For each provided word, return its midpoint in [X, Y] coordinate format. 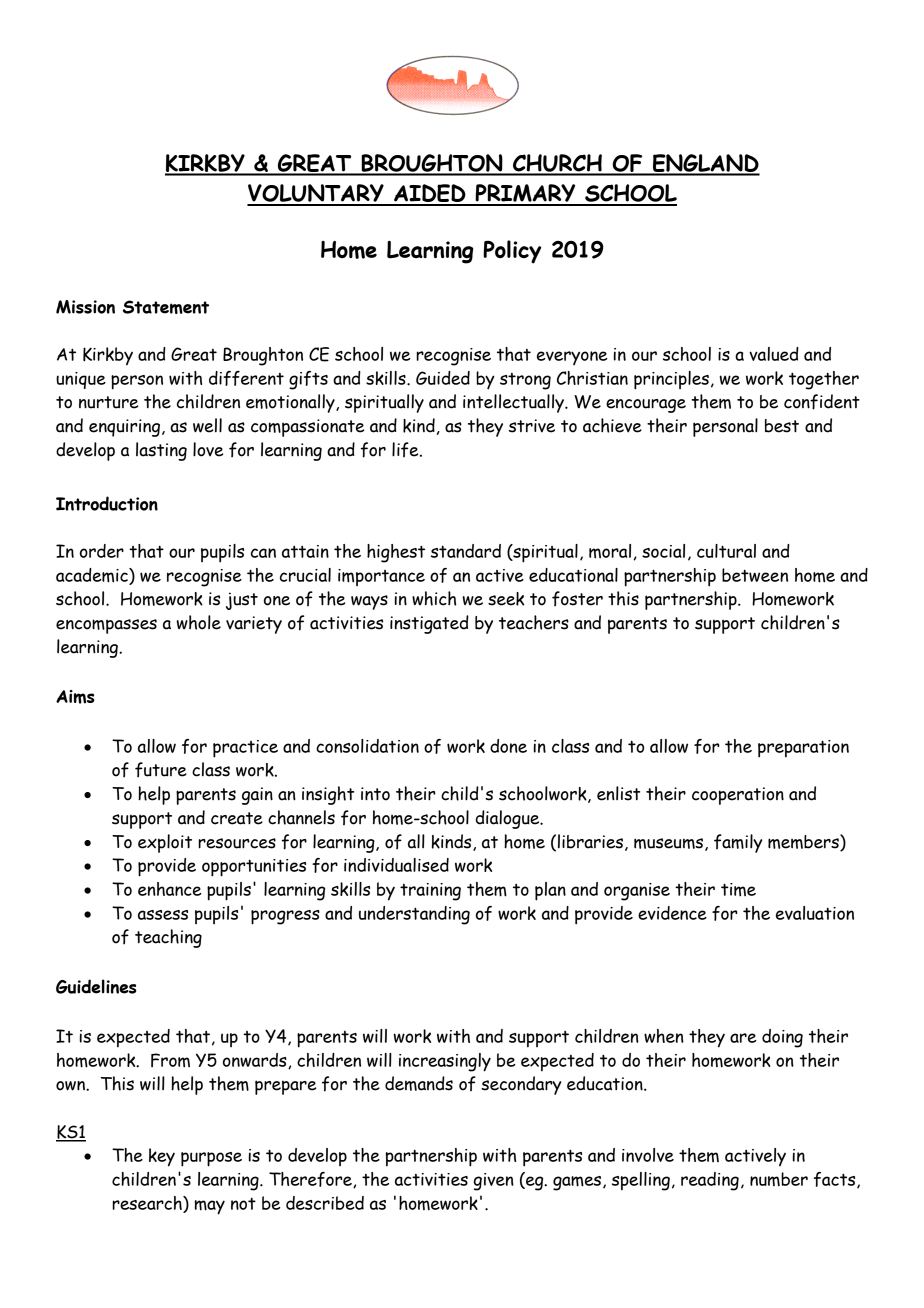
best [782, 426]
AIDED [430, 194]
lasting [161, 451]
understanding [414, 915]
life [406, 450]
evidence [672, 913]
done [508, 746]
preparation [803, 749]
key [162, 1157]
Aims [75, 697]
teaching [168, 938]
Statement [166, 307]
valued [774, 354]
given [494, 1182]
